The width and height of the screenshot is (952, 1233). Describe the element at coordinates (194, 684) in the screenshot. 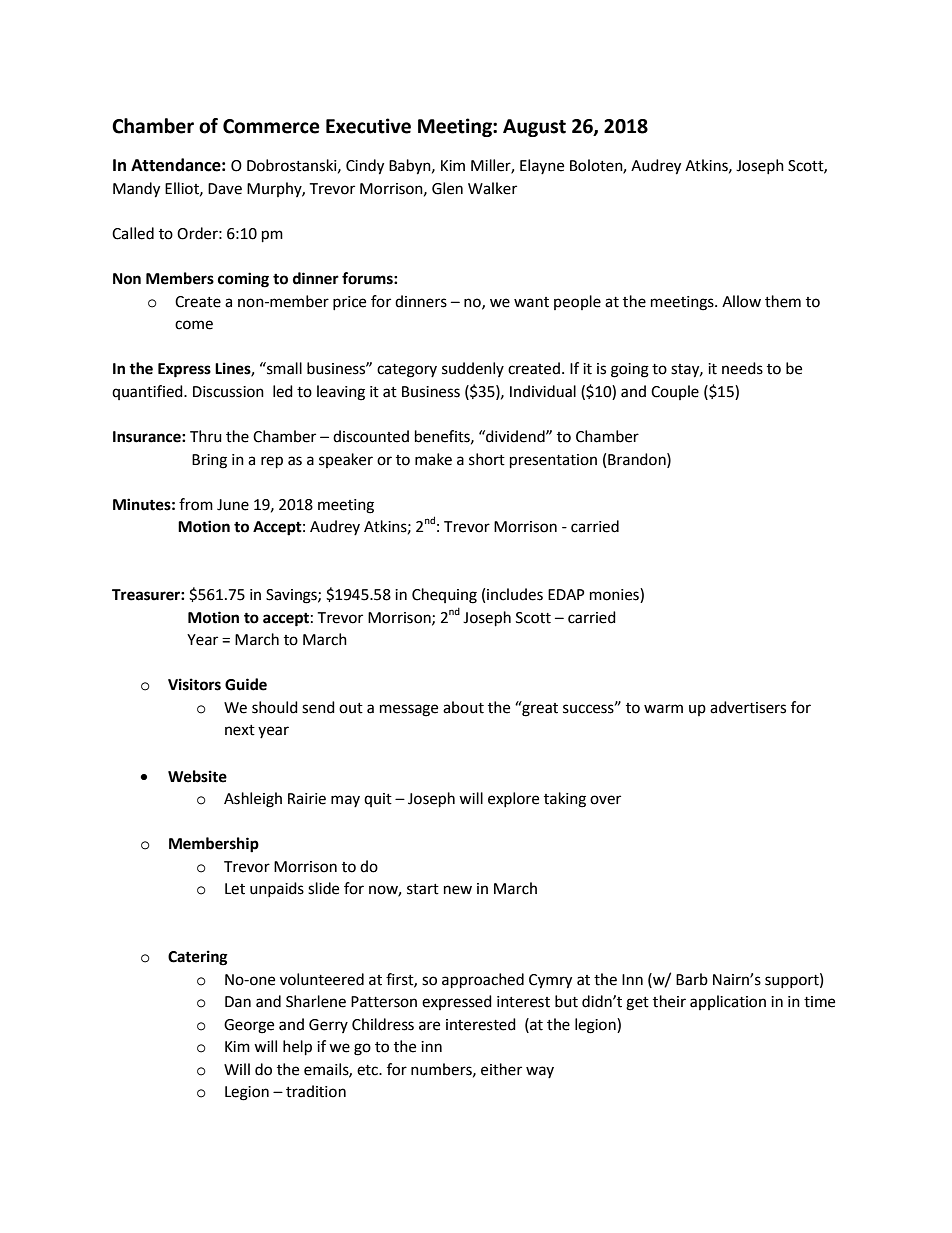

I see `Visitors` at that location.
